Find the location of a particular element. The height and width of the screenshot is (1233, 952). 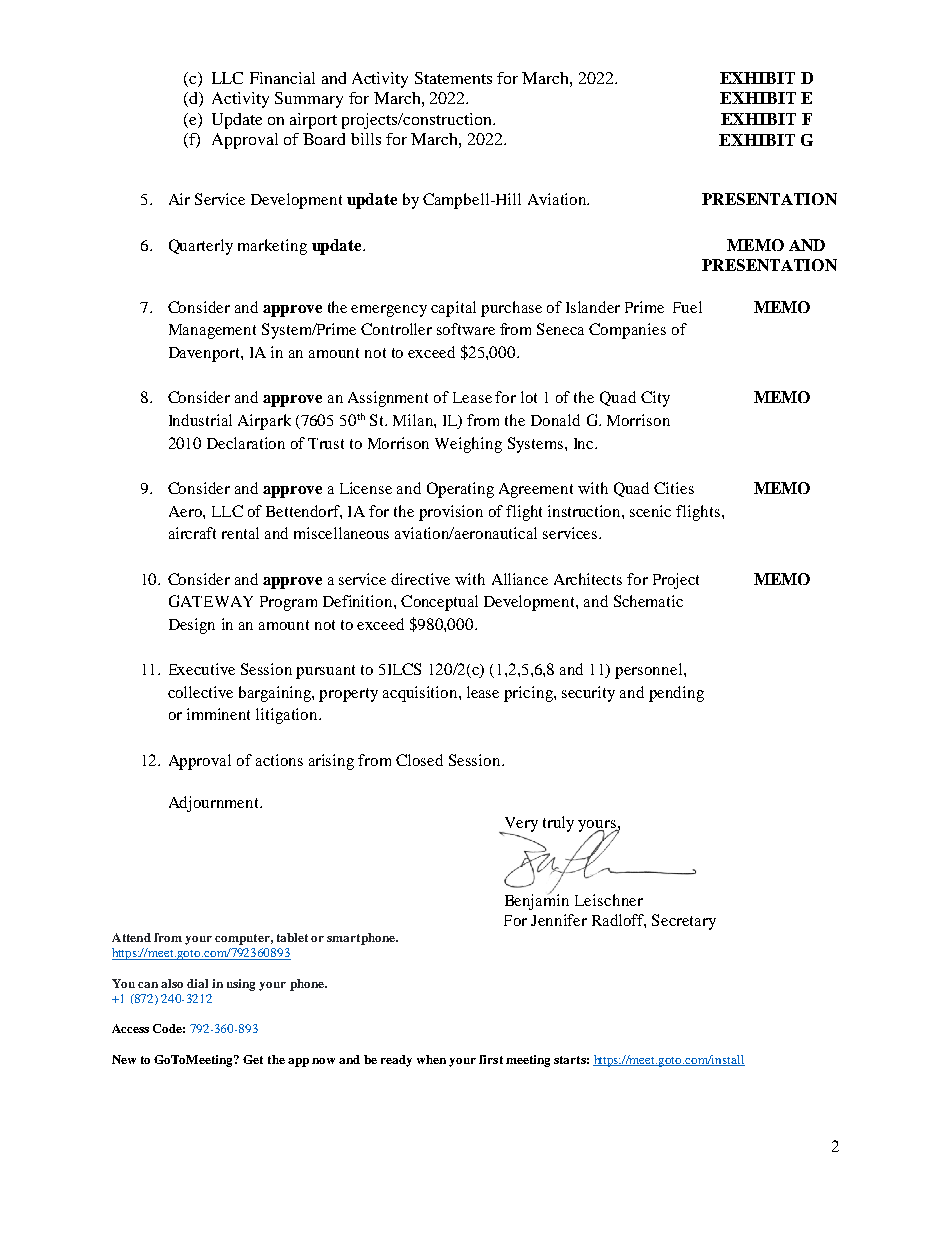

directive is located at coordinates (420, 579).
